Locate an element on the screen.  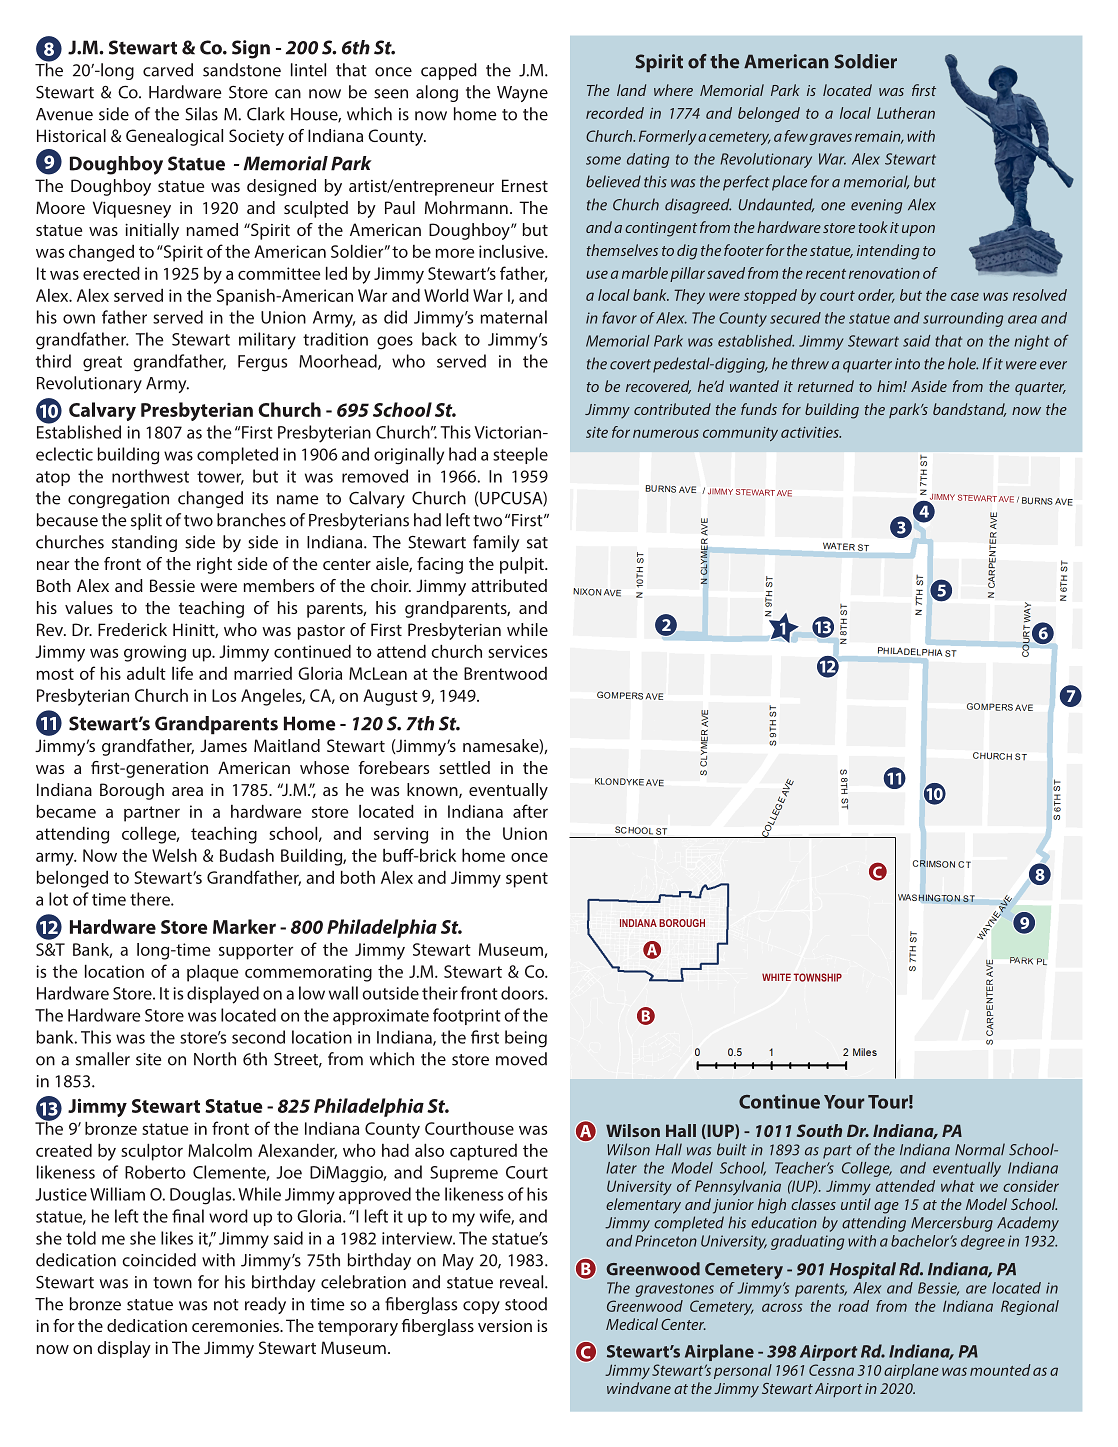
ceremonies is located at coordinates (236, 1326).
